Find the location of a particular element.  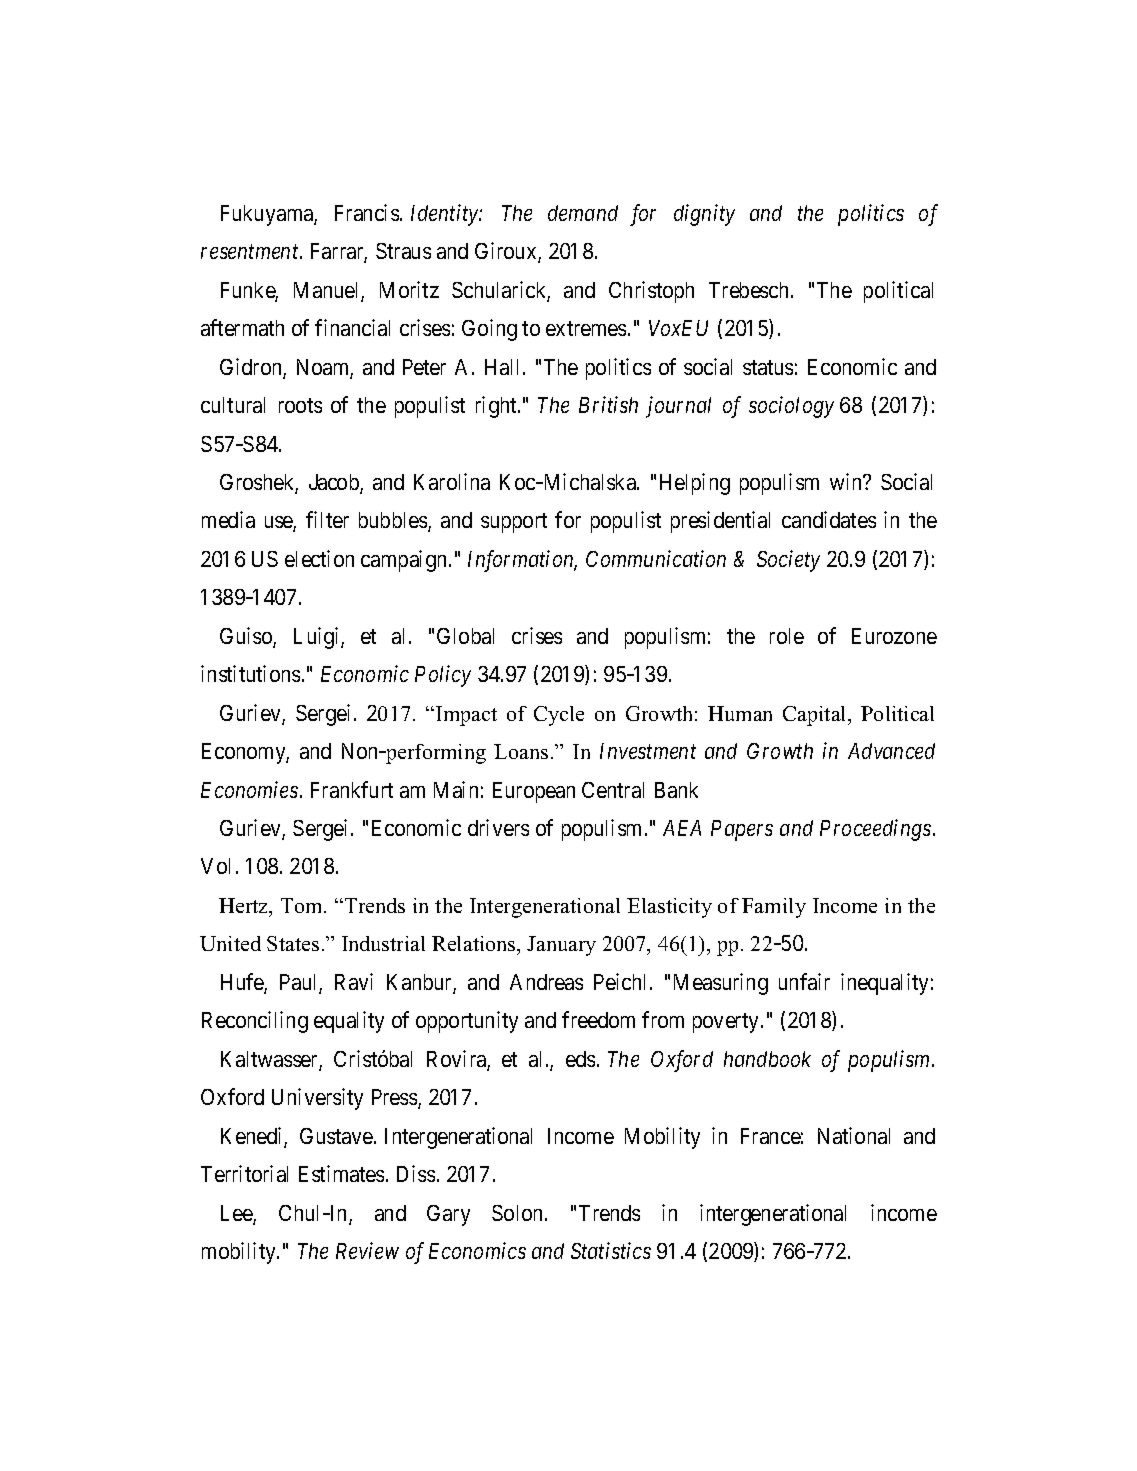

demand is located at coordinates (583, 213).
